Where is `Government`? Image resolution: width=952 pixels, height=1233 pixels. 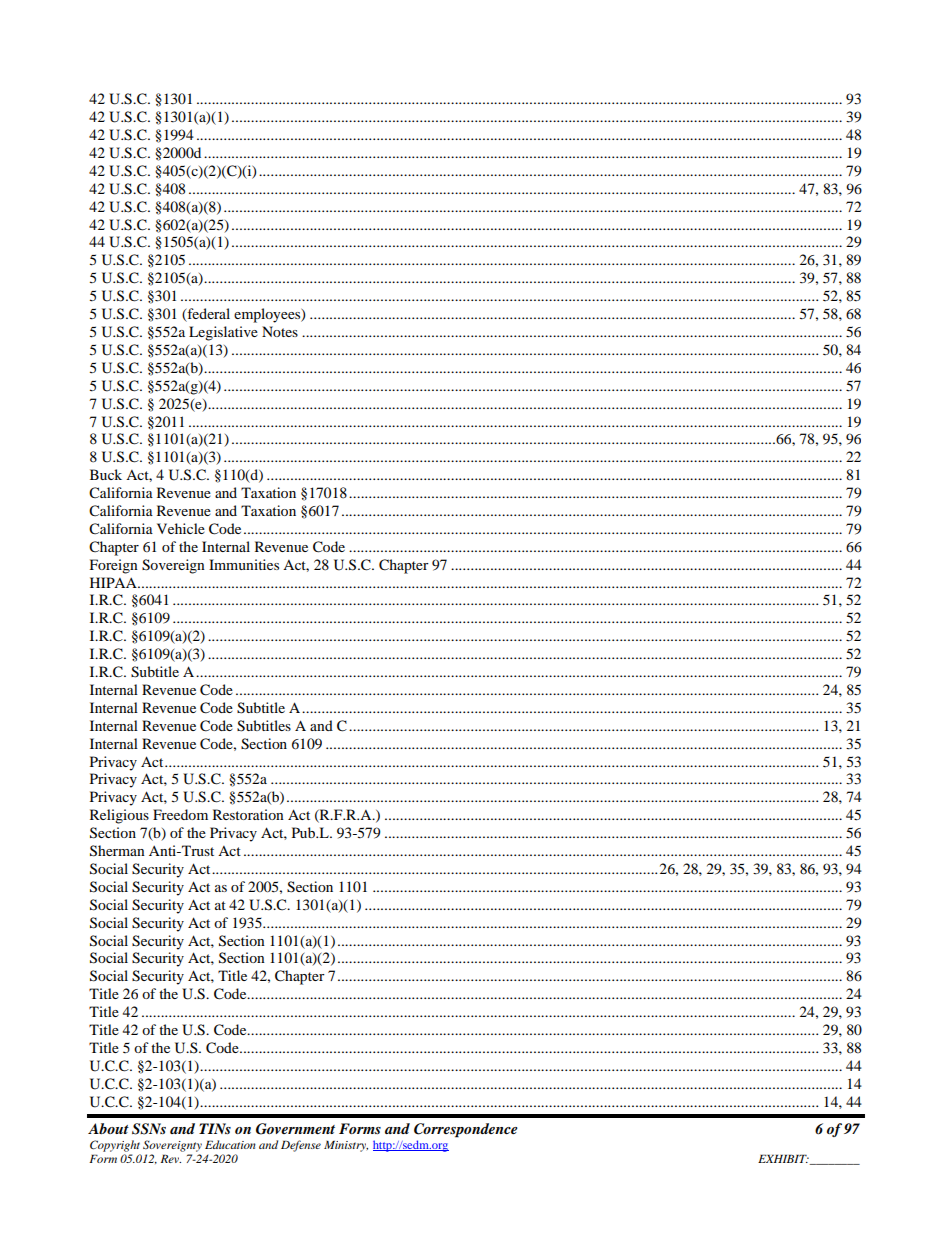
Government is located at coordinates (295, 1129).
